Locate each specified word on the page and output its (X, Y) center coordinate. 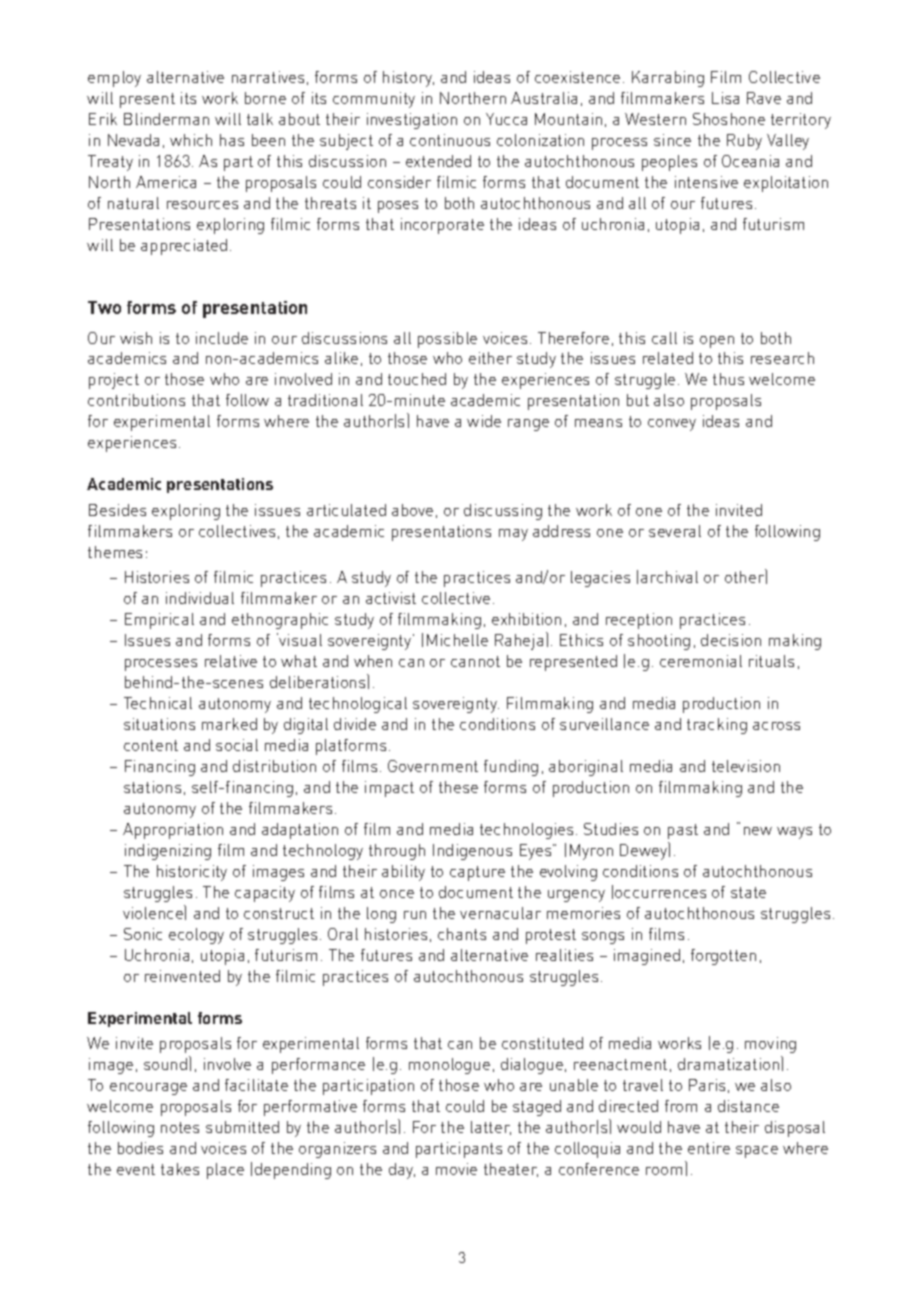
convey (672, 425)
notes (180, 1127)
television (746, 766)
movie (456, 1169)
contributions (136, 400)
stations (152, 787)
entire (709, 1148)
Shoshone (729, 119)
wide (484, 421)
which (191, 140)
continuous (450, 140)
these (458, 787)
